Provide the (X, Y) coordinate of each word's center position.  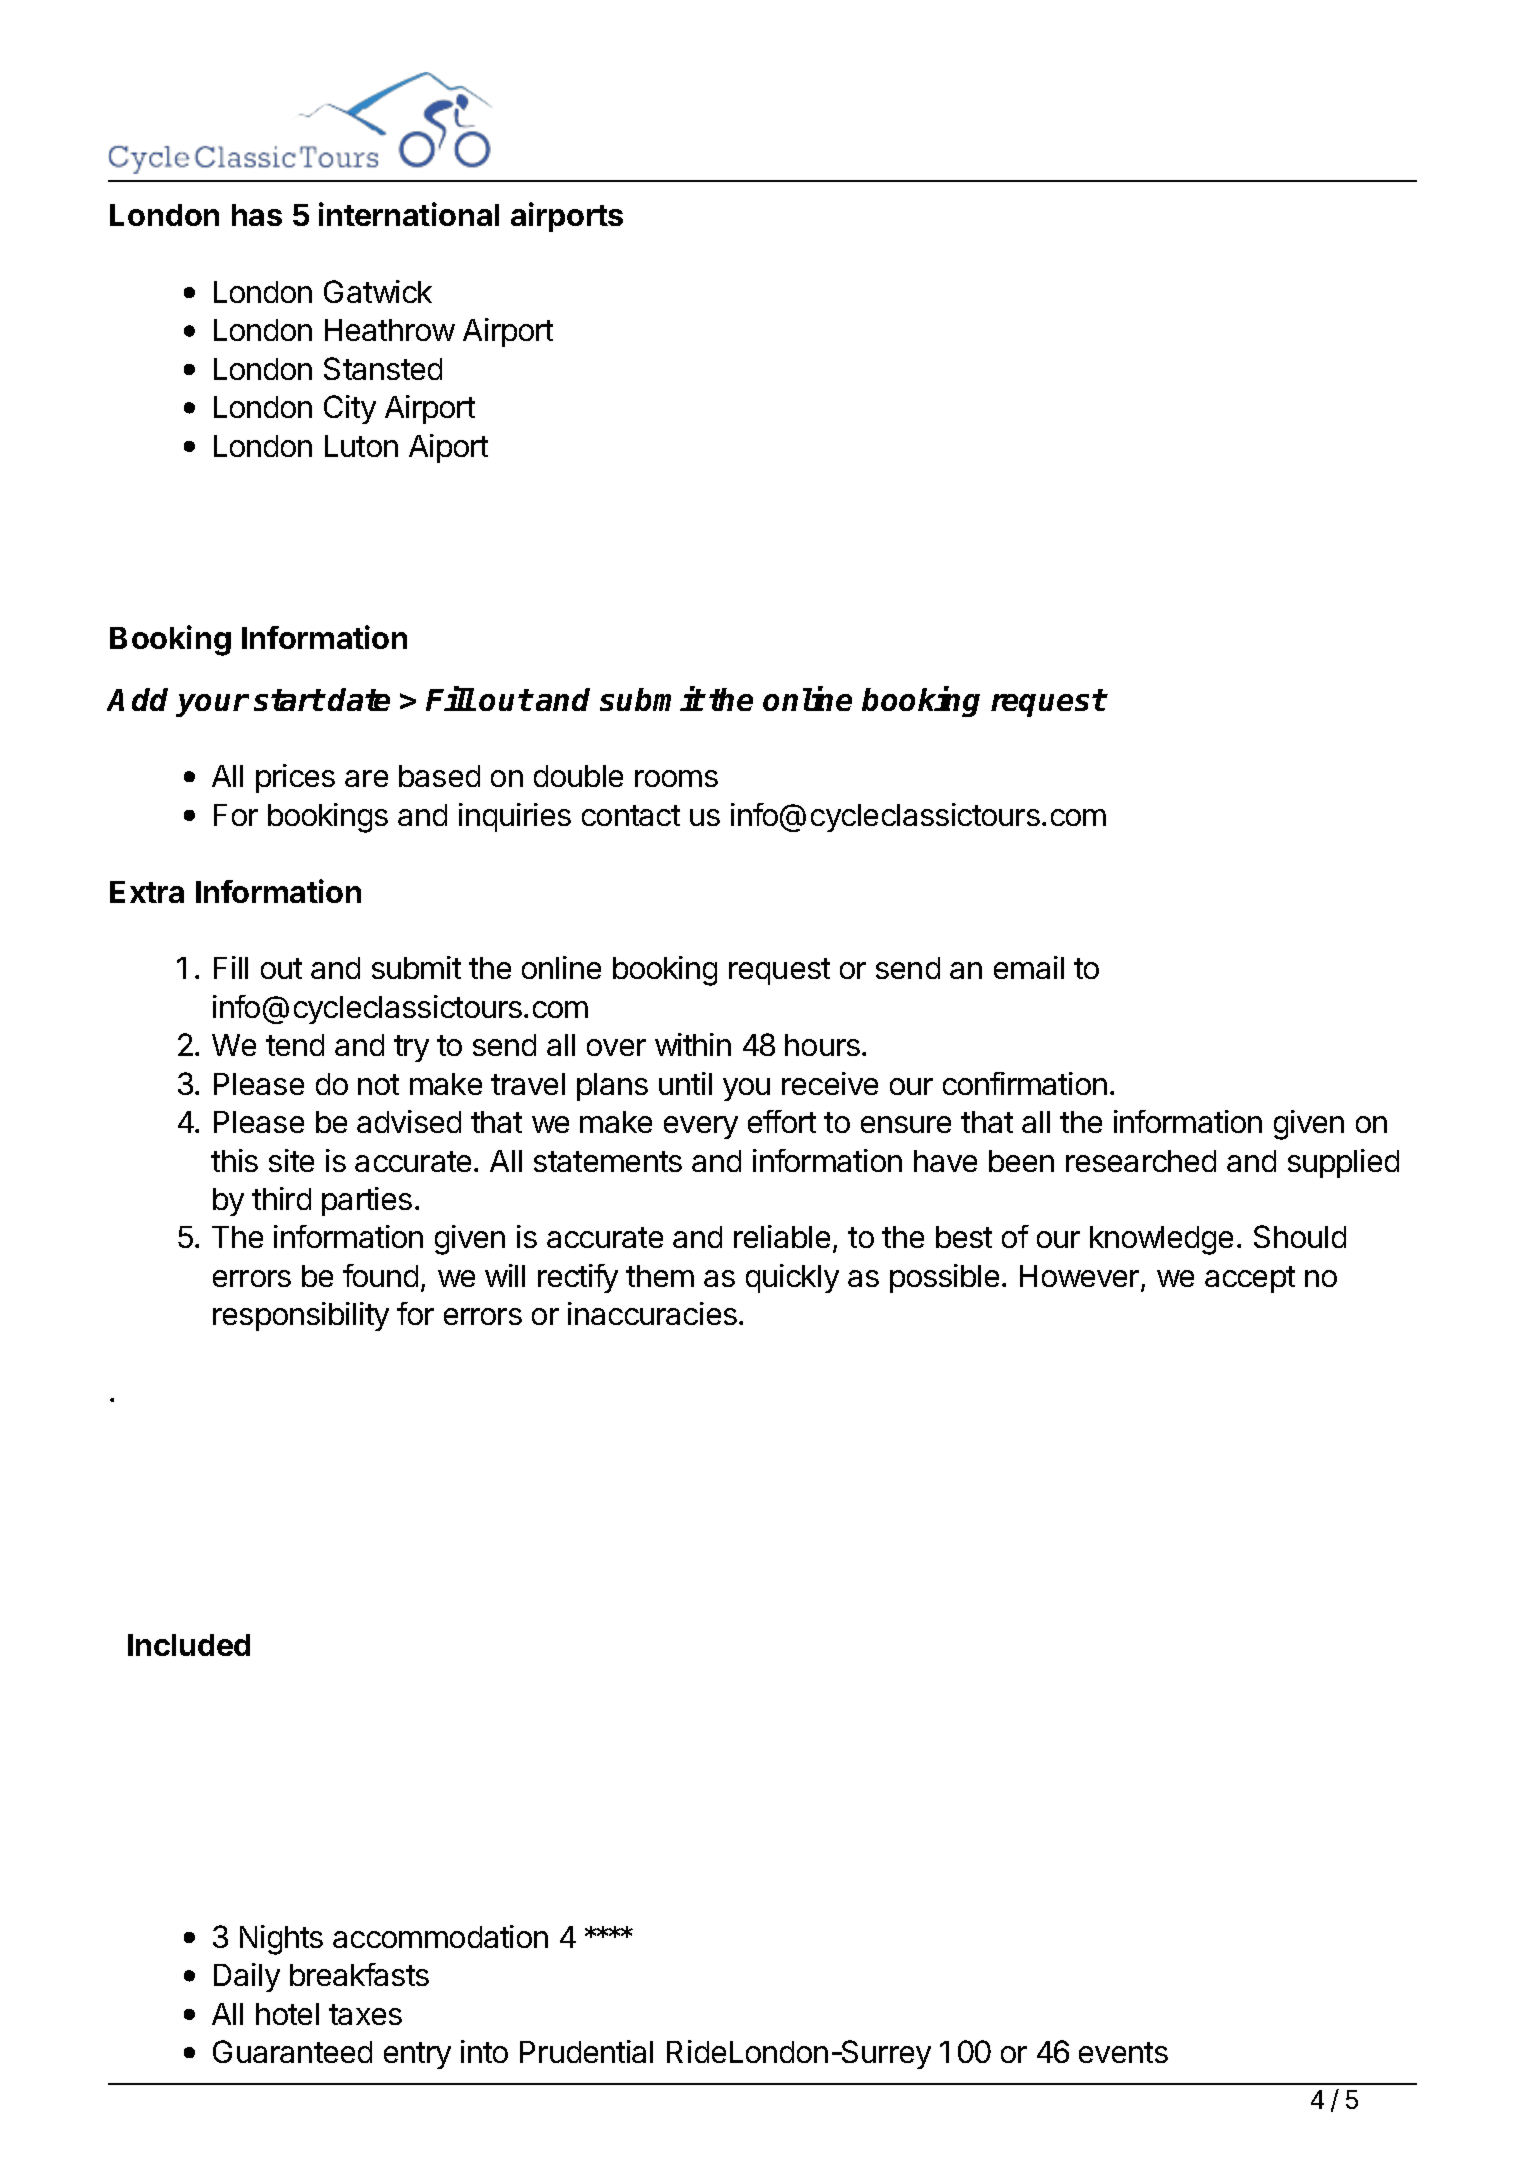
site (291, 1160)
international (409, 214)
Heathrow (390, 330)
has (257, 215)
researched (1141, 1161)
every (701, 1127)
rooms (676, 778)
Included (189, 1645)
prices (295, 778)
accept (1250, 1279)
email (1029, 967)
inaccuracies (652, 1313)
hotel (287, 2014)
